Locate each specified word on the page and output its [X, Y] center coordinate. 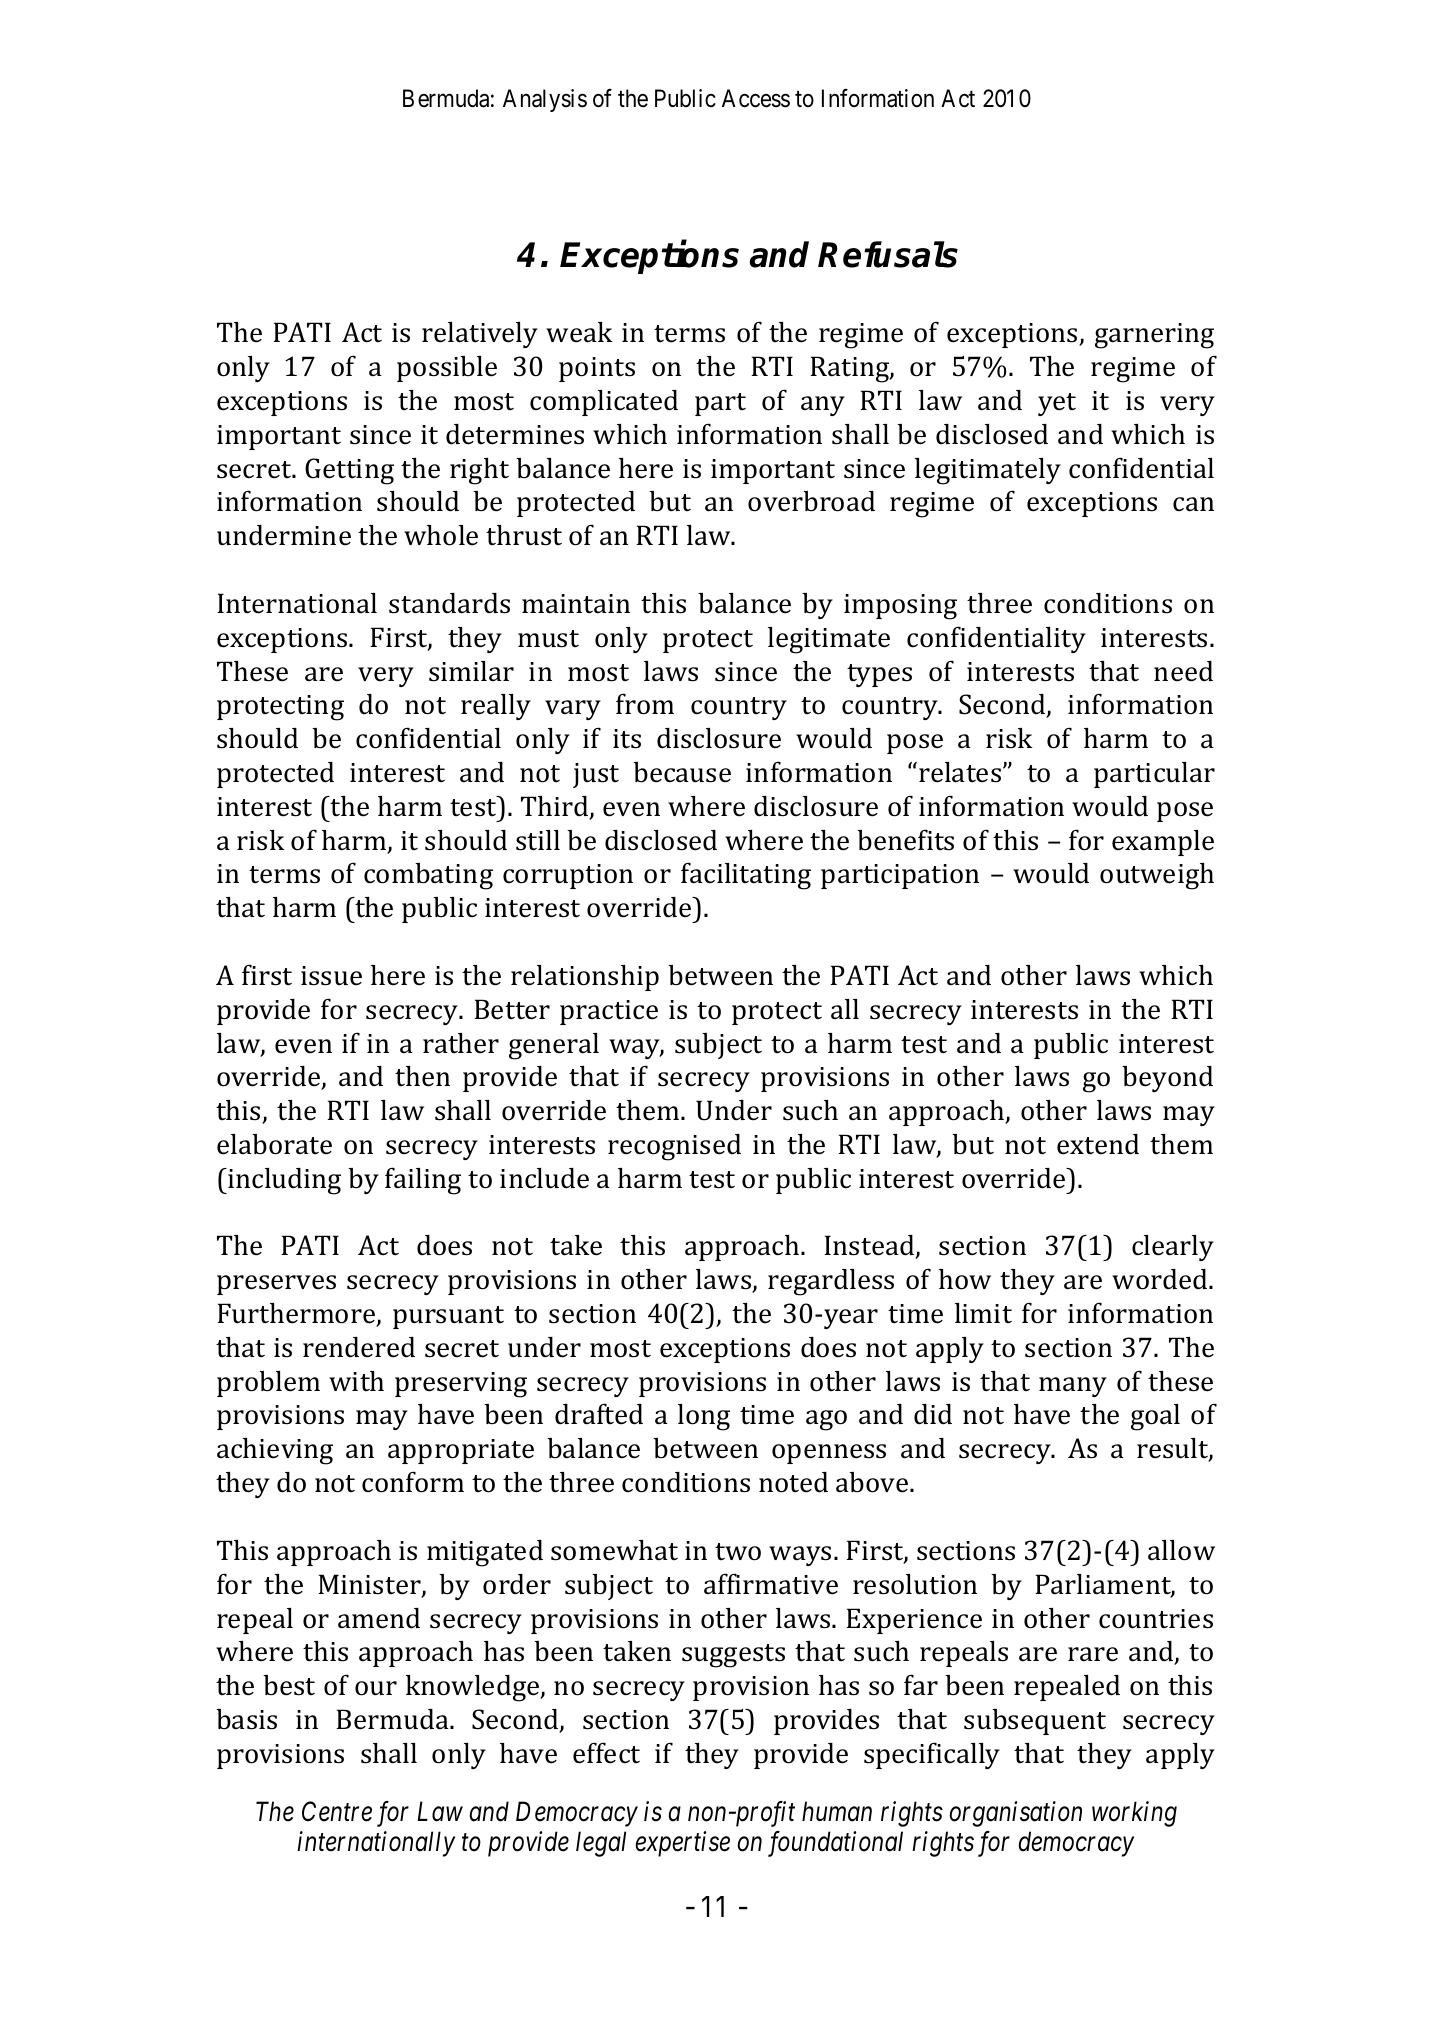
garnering [1154, 336]
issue [331, 976]
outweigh [1157, 876]
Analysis [545, 100]
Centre [337, 1811]
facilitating [746, 876]
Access [756, 98]
